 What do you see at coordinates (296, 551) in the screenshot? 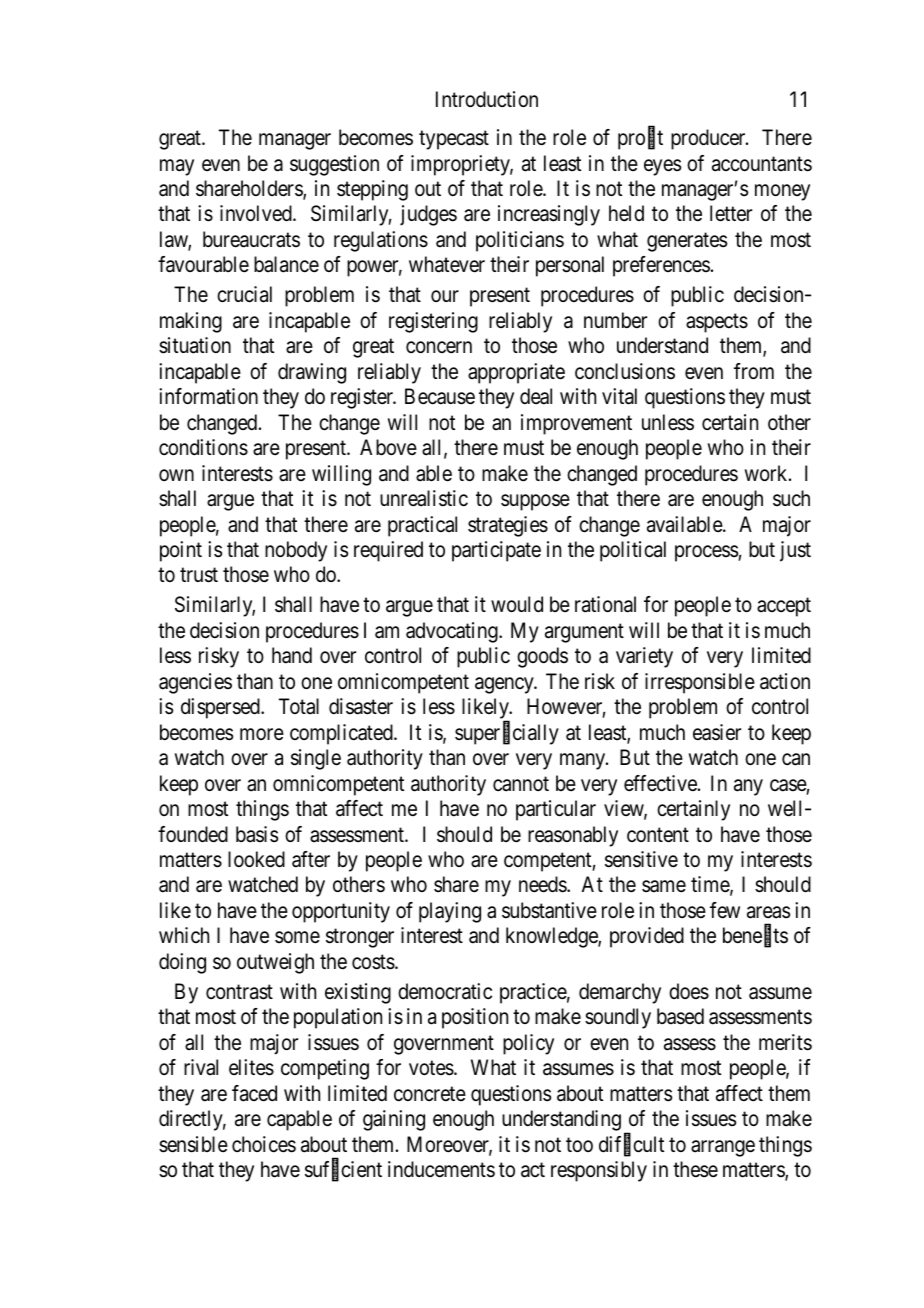
I see `nobody` at bounding box center [296, 551].
